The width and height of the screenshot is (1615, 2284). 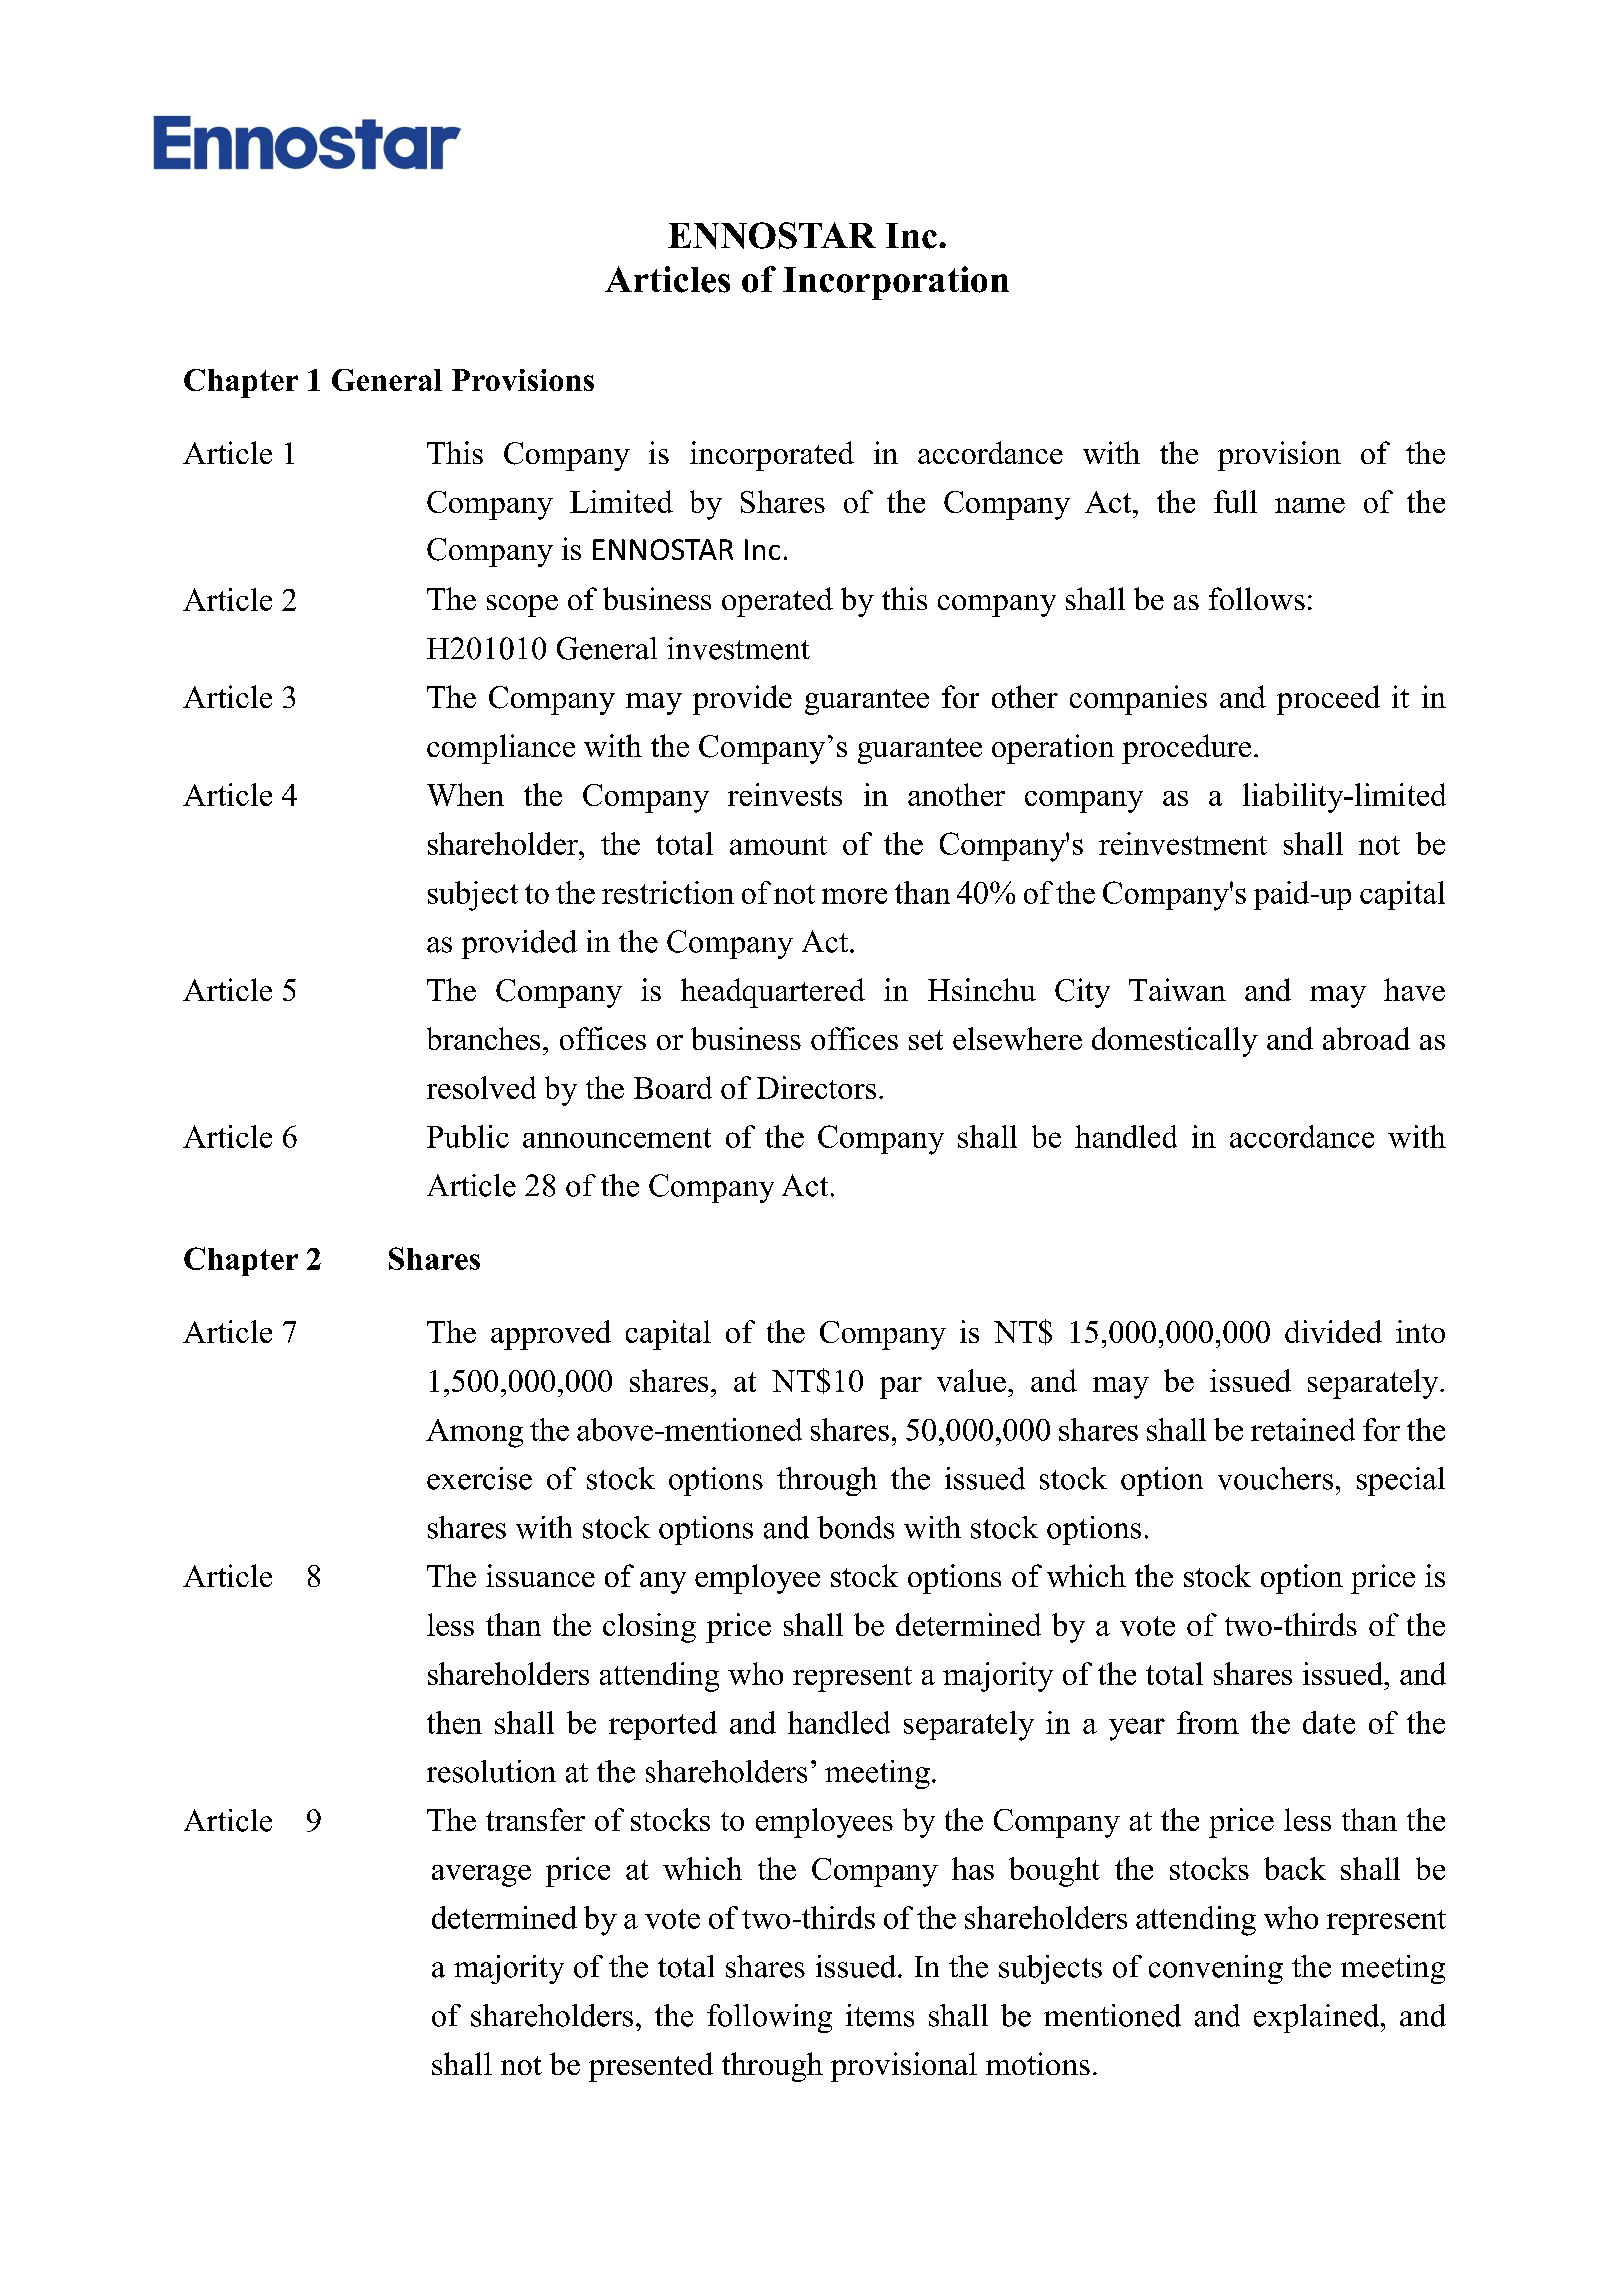 I want to click on incorporated, so click(x=772, y=456).
